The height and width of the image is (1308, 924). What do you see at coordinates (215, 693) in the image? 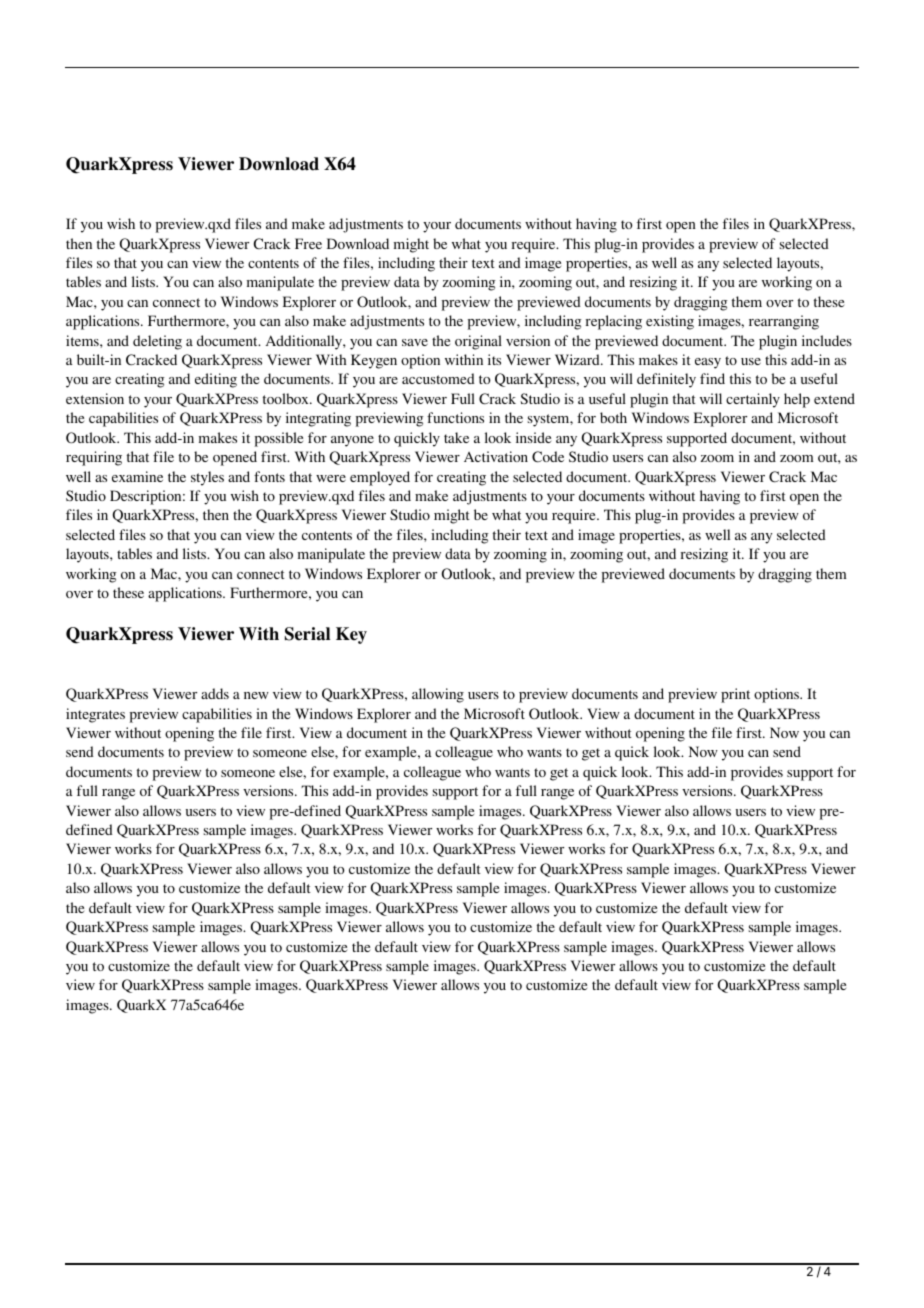
I see `adds` at bounding box center [215, 693].
